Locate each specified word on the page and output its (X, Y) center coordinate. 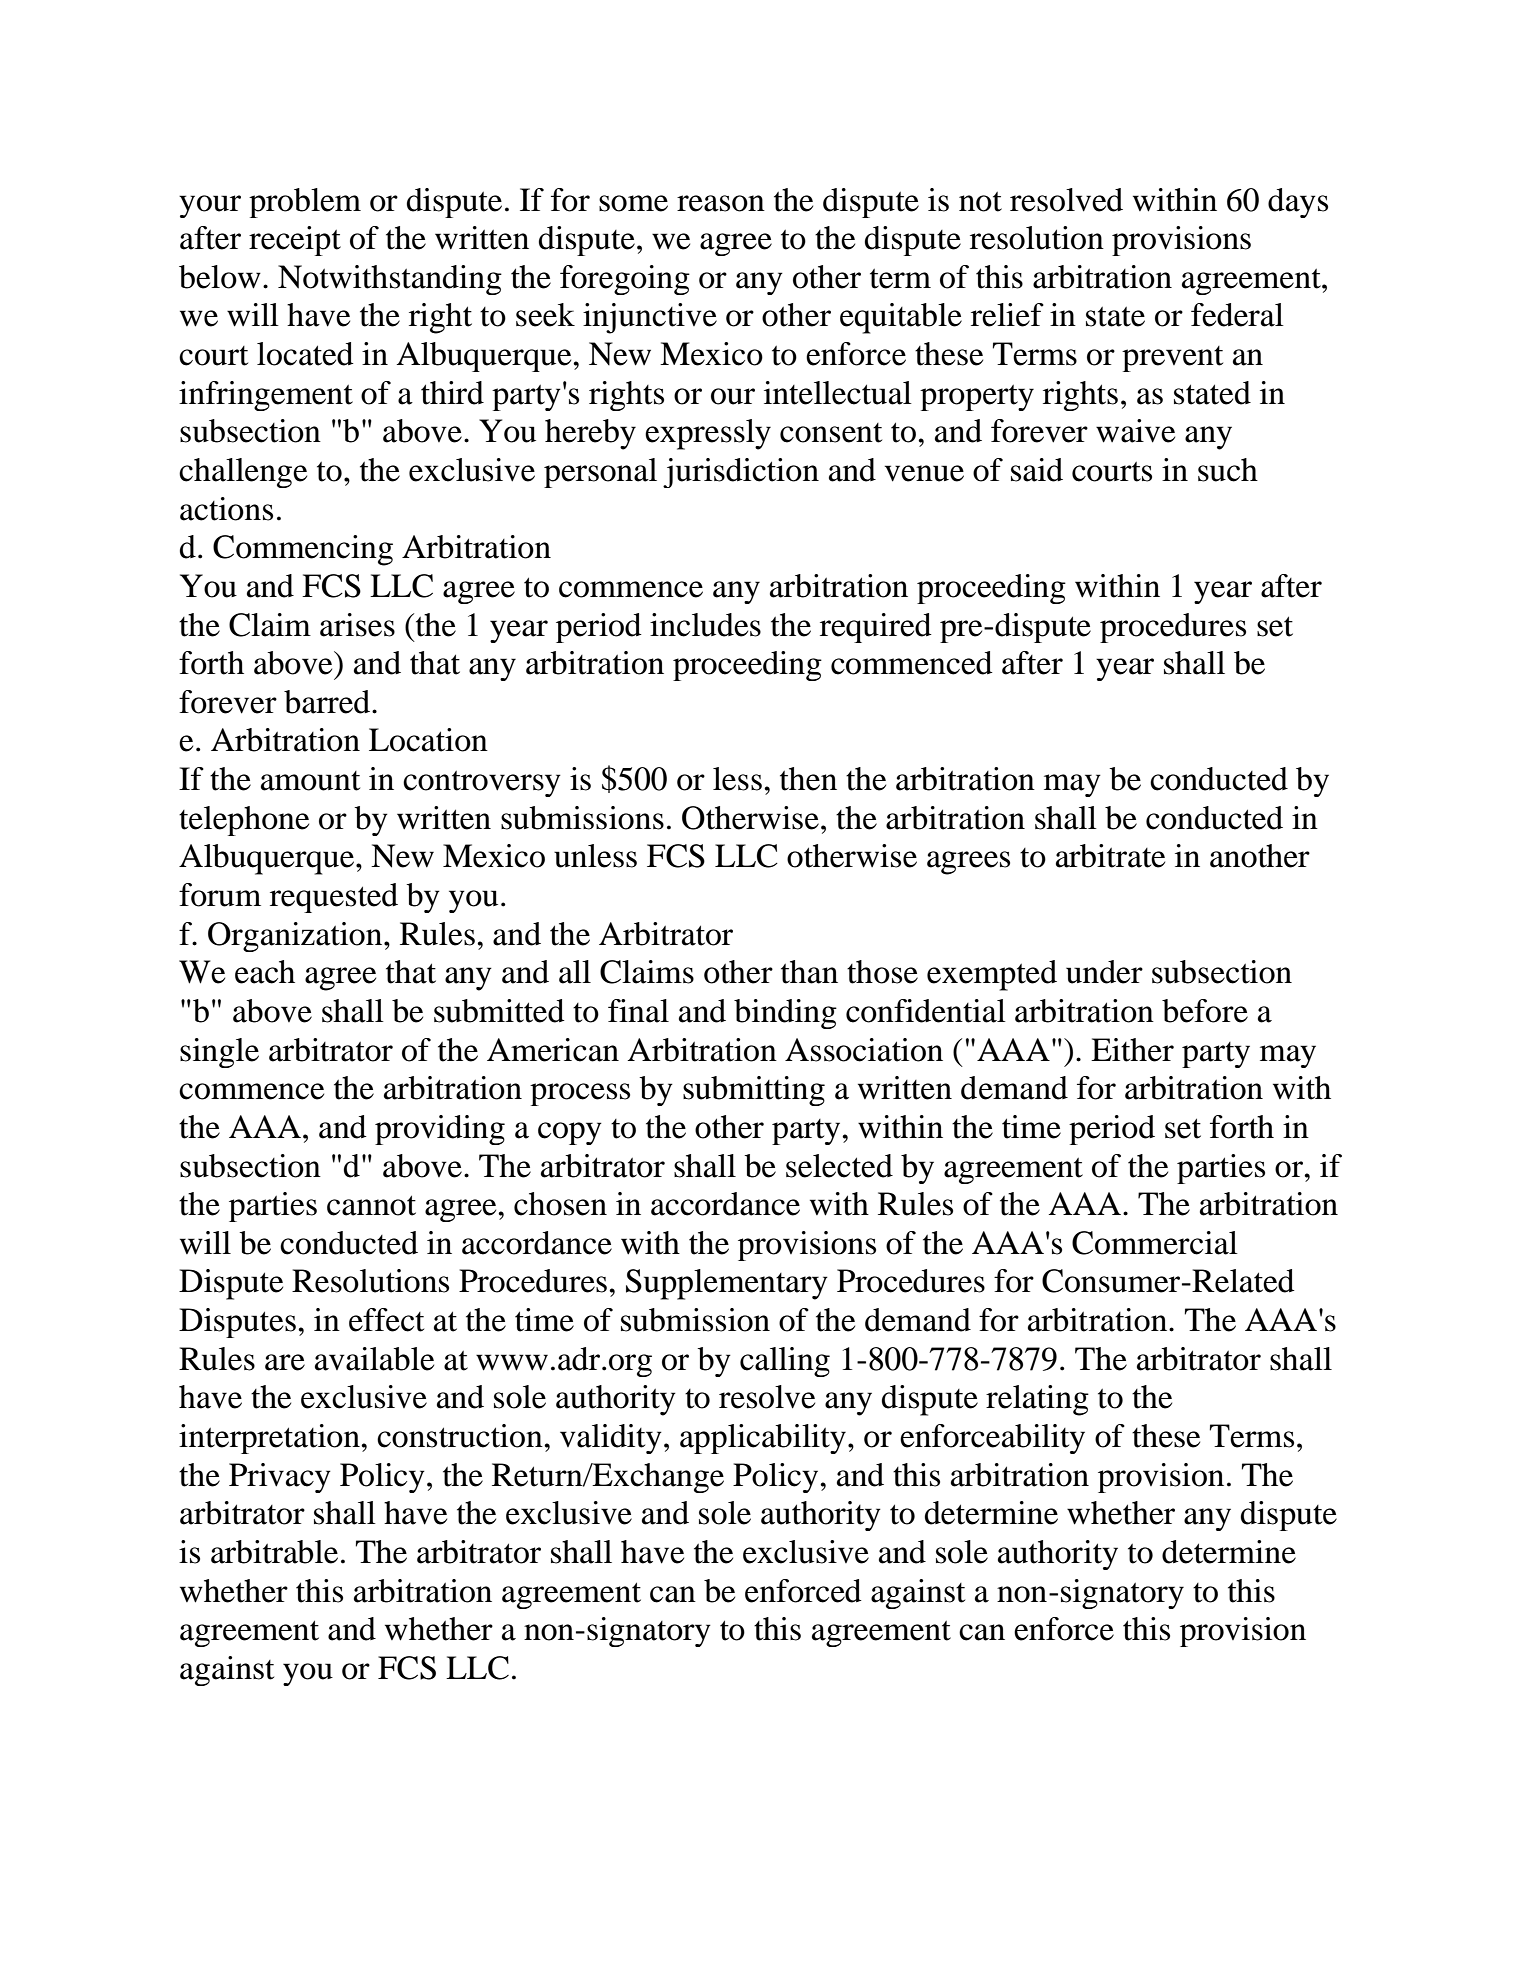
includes (705, 625)
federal (1237, 315)
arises (357, 625)
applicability (763, 1439)
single (219, 1053)
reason (721, 203)
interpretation (270, 1439)
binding (785, 1014)
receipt (295, 241)
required (876, 628)
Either (1132, 1050)
